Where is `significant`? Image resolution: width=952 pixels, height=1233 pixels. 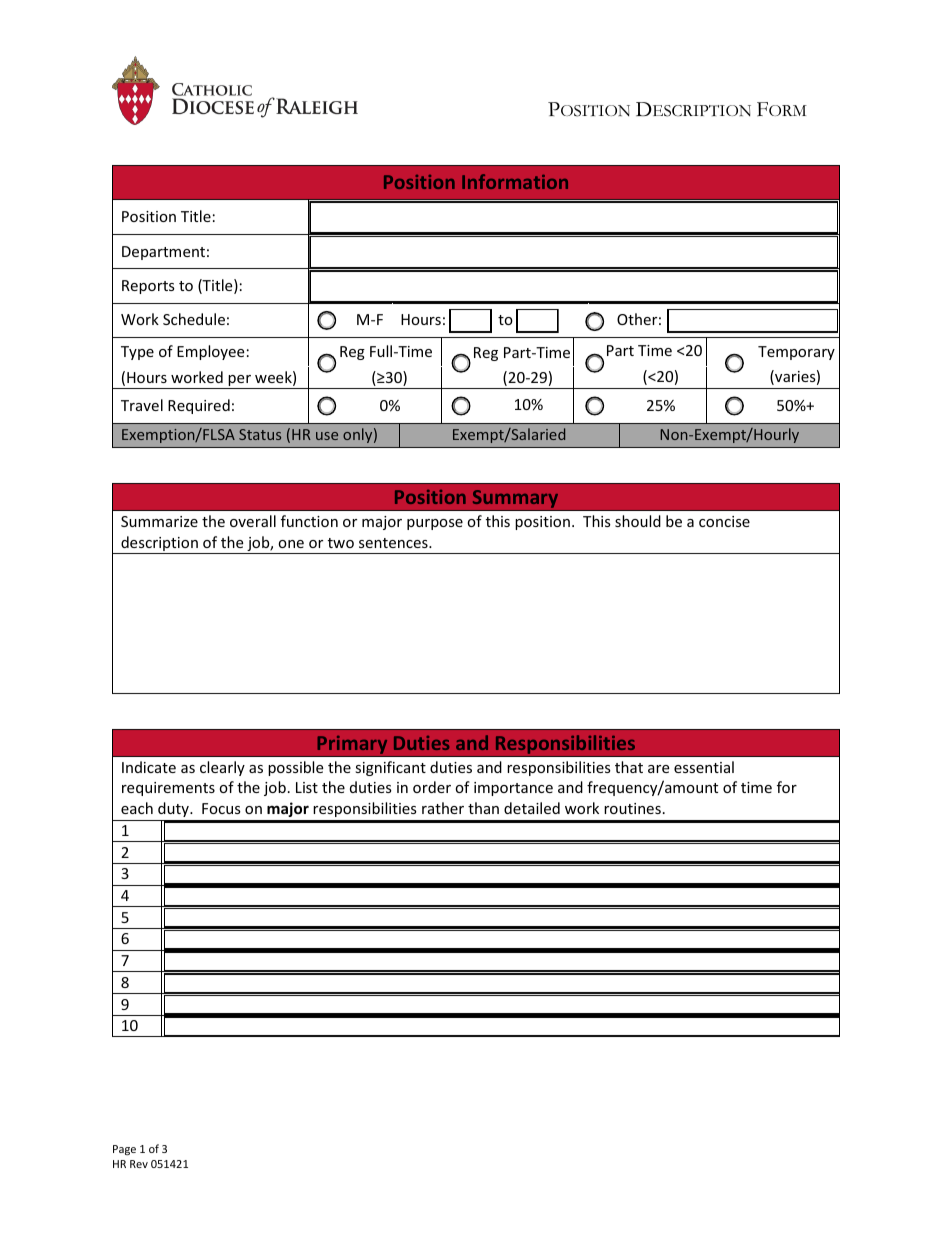
significant is located at coordinates (390, 768).
